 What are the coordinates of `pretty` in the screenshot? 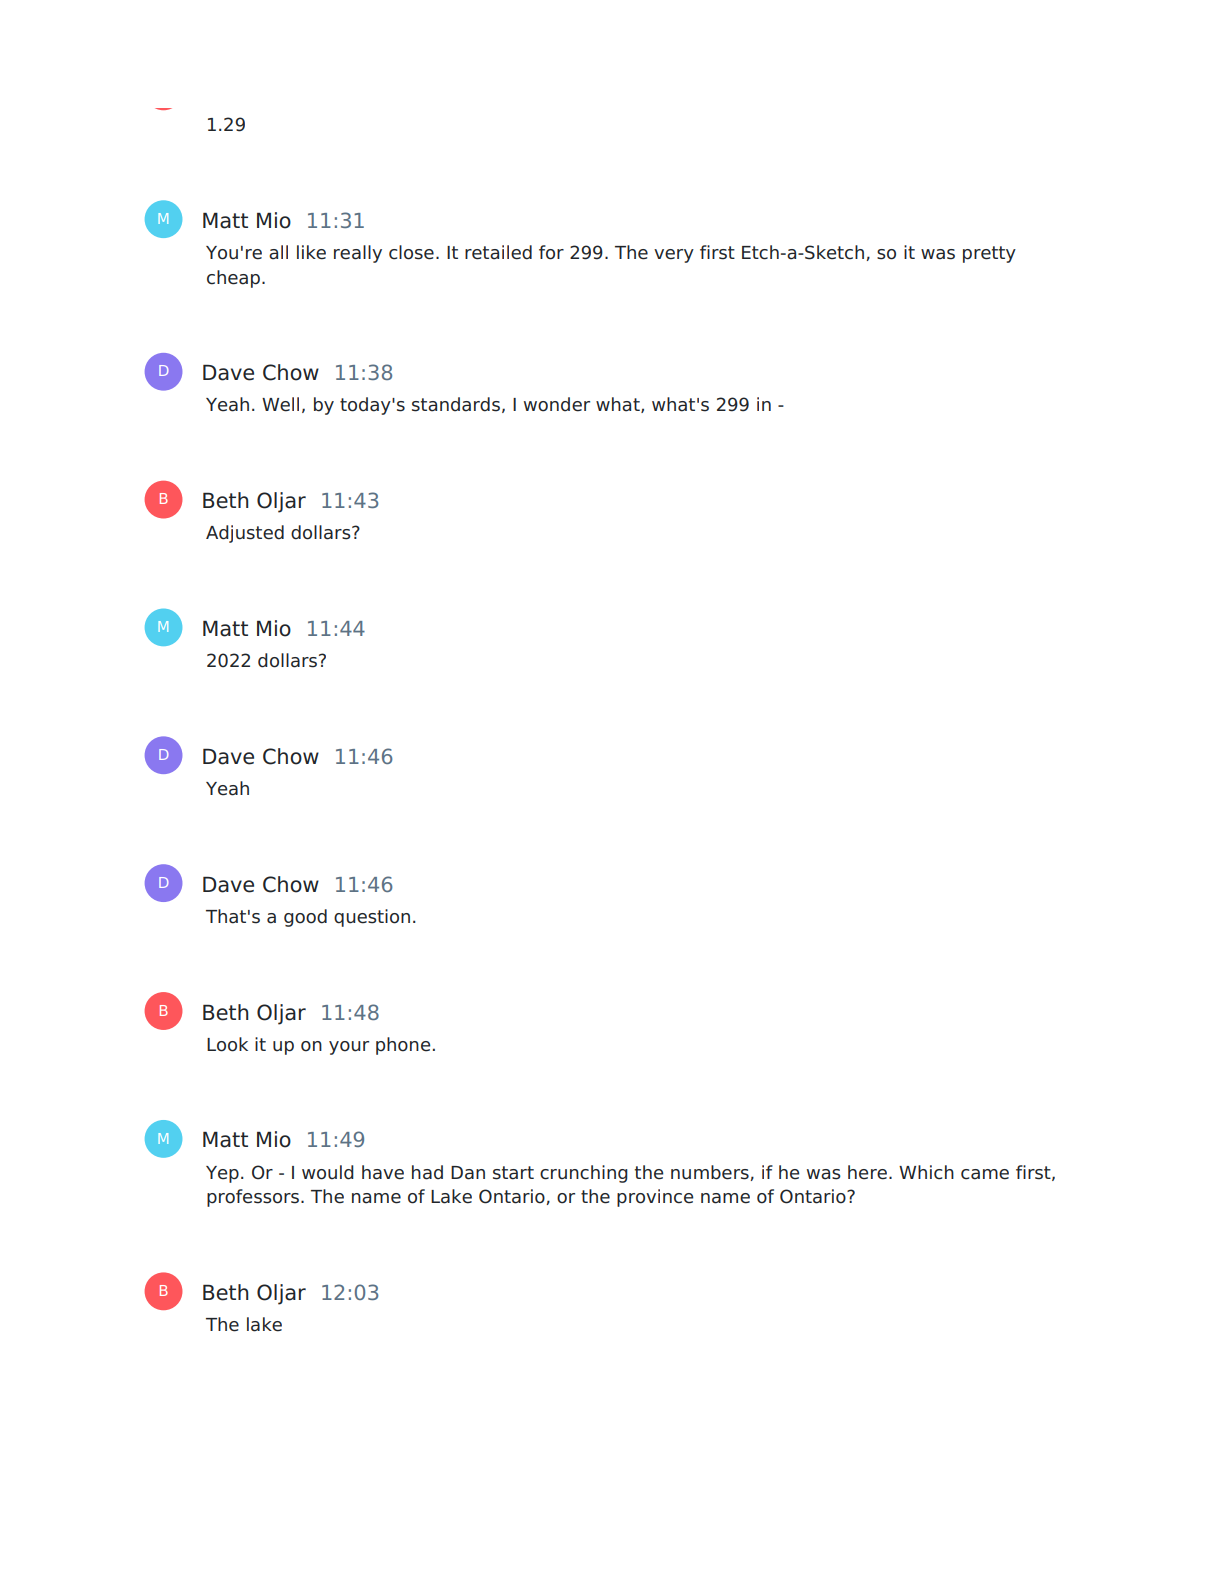 It's located at (989, 254).
